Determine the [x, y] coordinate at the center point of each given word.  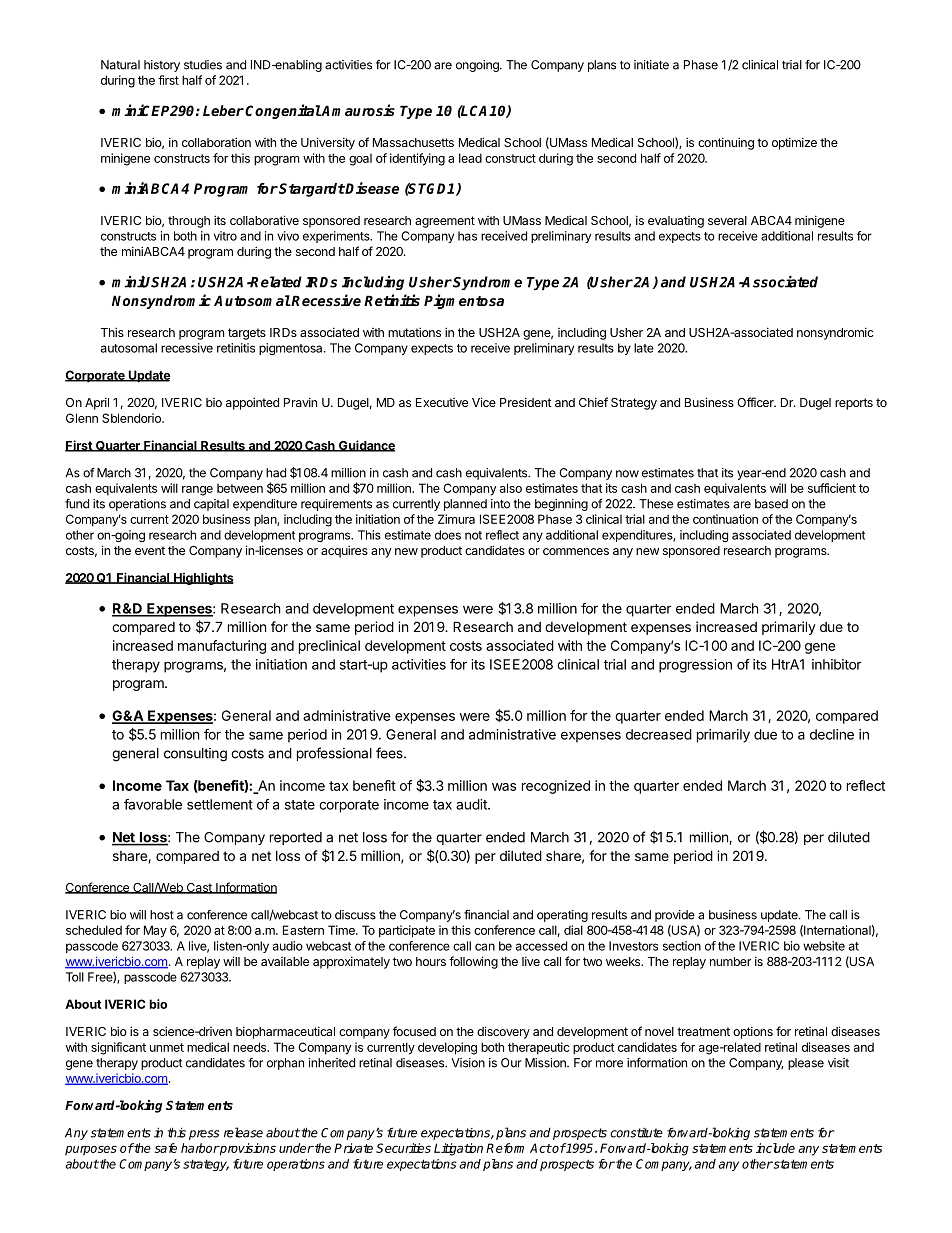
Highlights [203, 579]
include [775, 1148]
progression [695, 666]
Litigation [458, 1149]
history [162, 66]
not [473, 535]
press [204, 1135]
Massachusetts [413, 142]
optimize [794, 143]
